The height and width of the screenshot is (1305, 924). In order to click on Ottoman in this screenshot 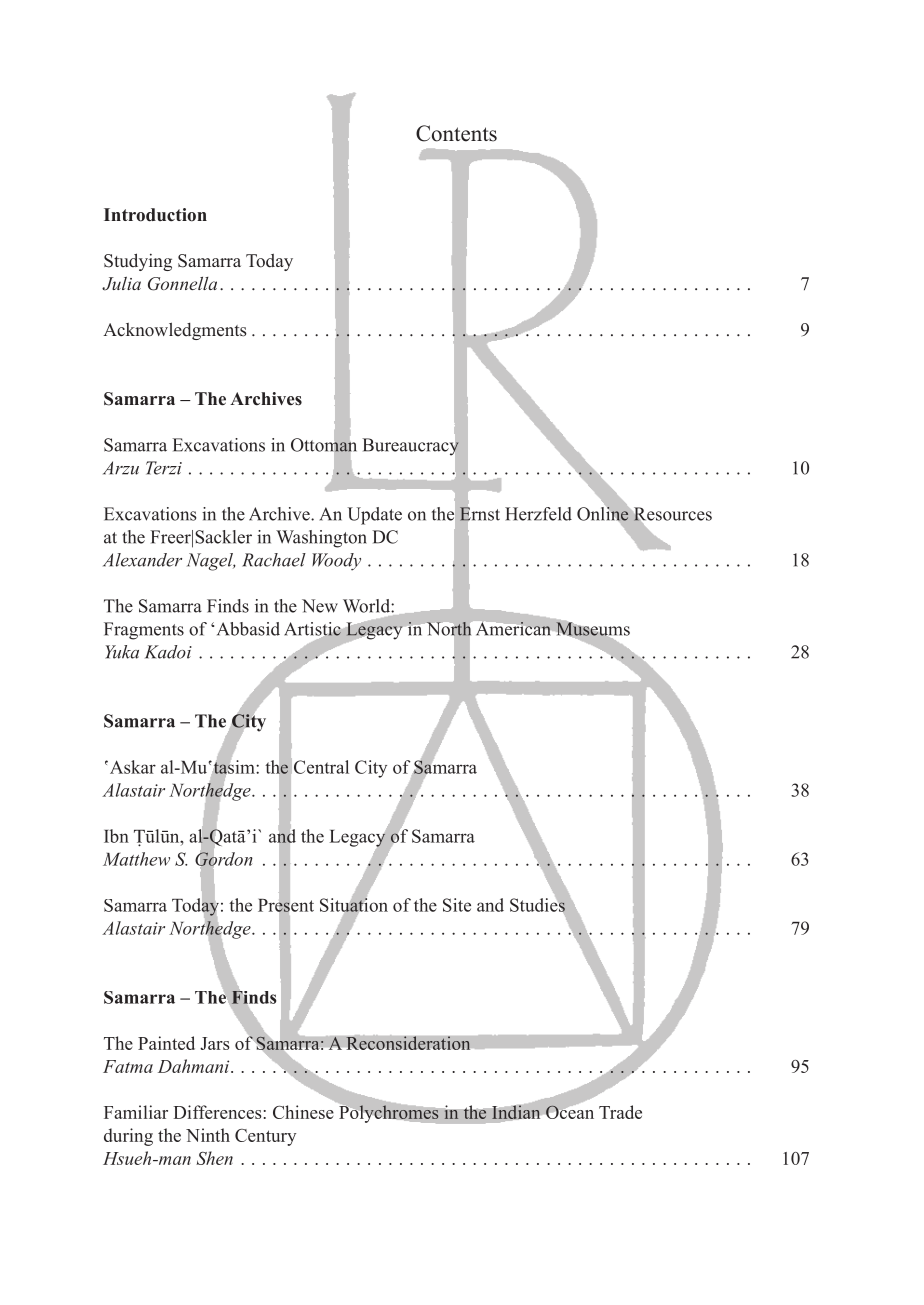, I will do `click(324, 445)`.
